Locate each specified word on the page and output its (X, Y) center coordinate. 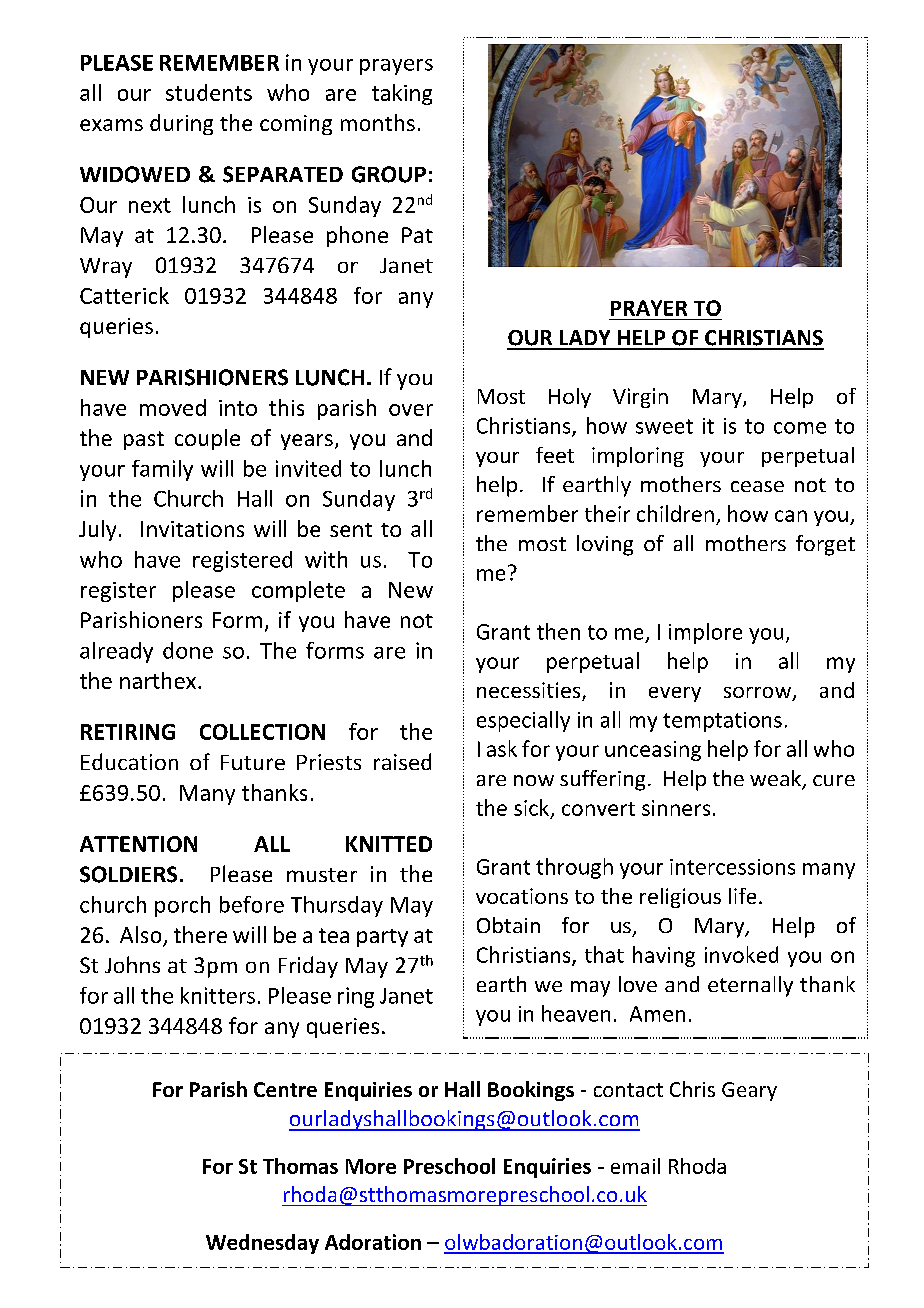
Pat (417, 235)
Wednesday (262, 1244)
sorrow (758, 694)
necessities (530, 691)
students (209, 92)
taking (402, 94)
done (188, 650)
